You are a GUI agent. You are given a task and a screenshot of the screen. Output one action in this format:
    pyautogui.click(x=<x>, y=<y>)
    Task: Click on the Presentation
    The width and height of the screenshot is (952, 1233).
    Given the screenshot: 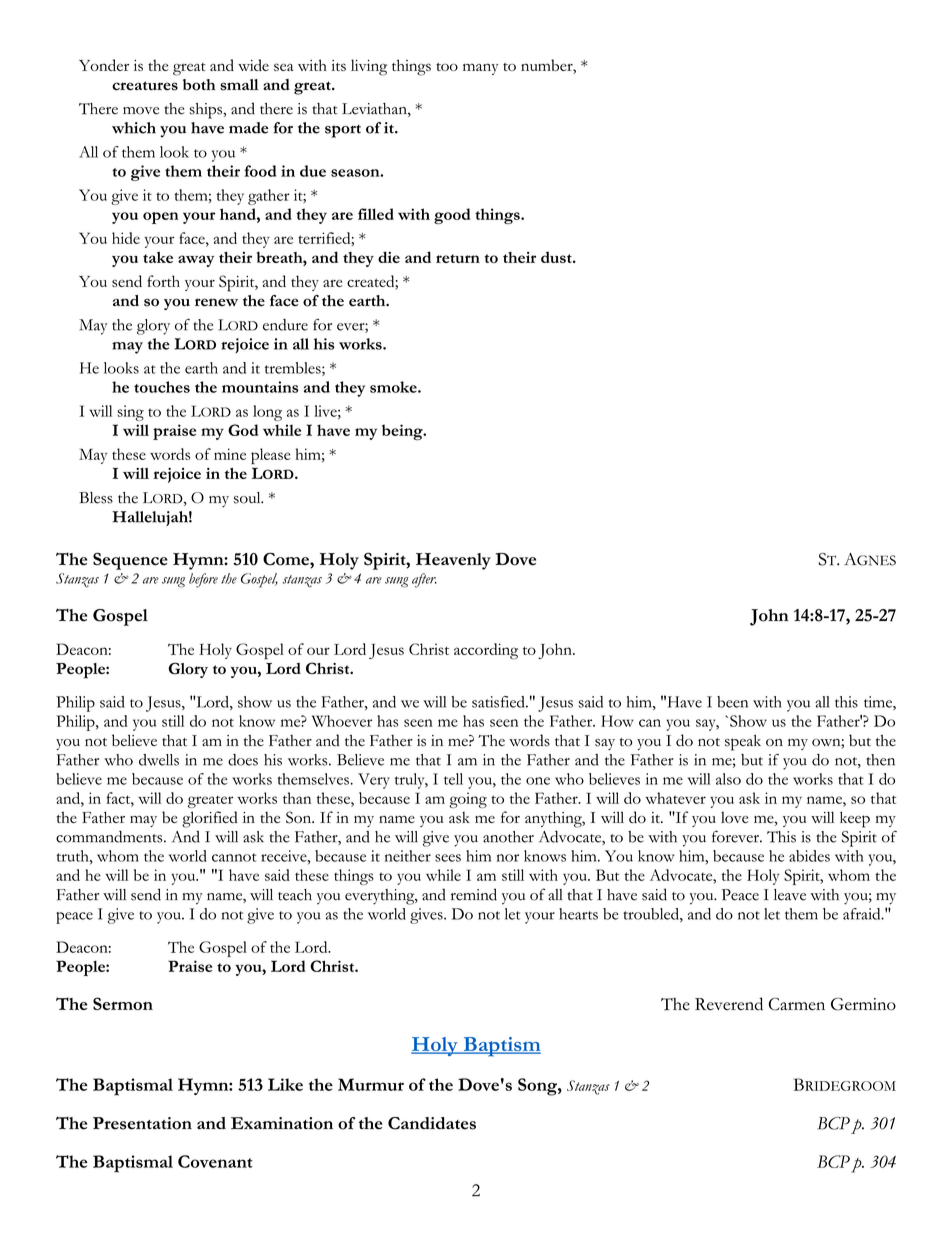 What is the action you would take?
    pyautogui.click(x=142, y=1123)
